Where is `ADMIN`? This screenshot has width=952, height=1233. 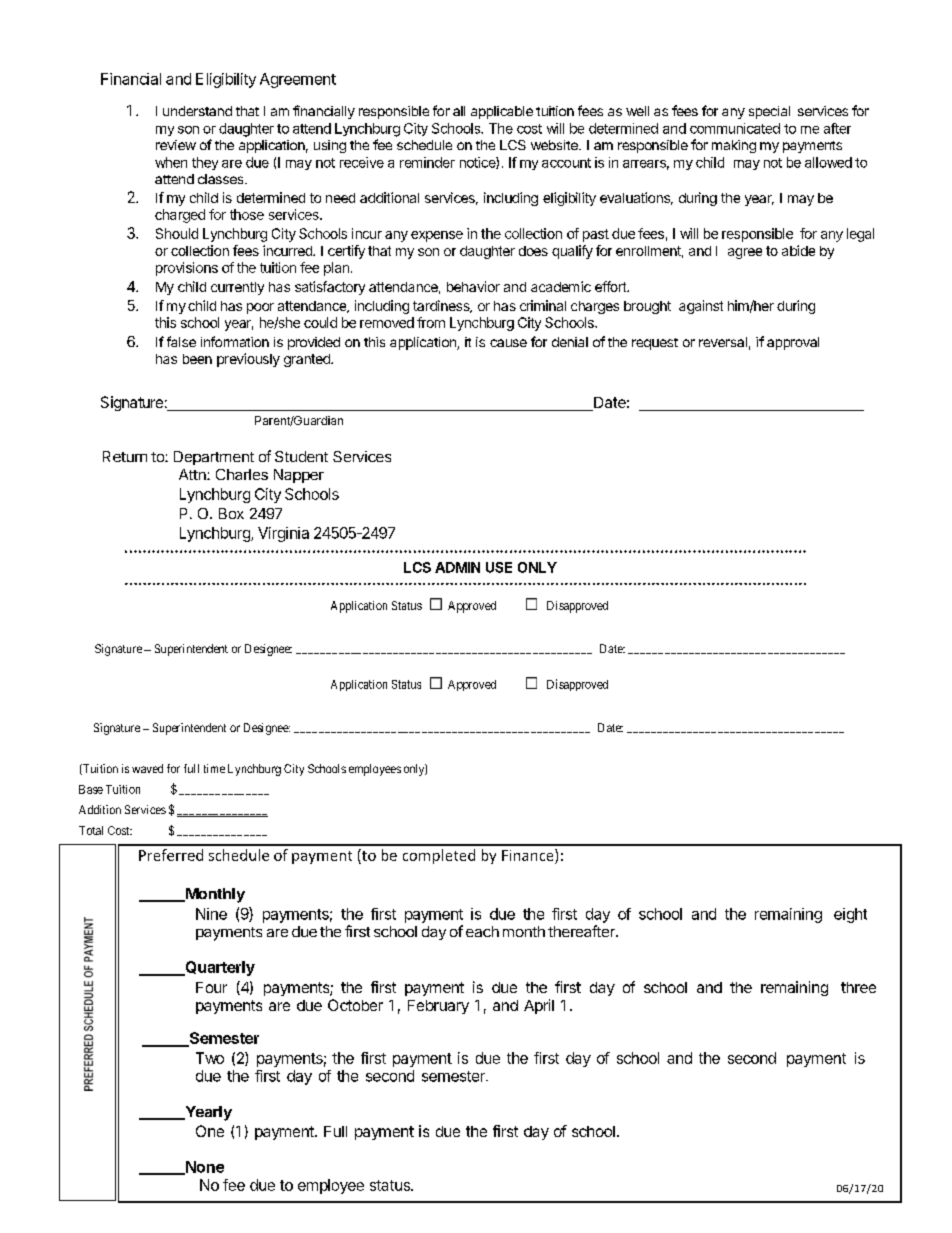
ADMIN is located at coordinates (457, 567).
